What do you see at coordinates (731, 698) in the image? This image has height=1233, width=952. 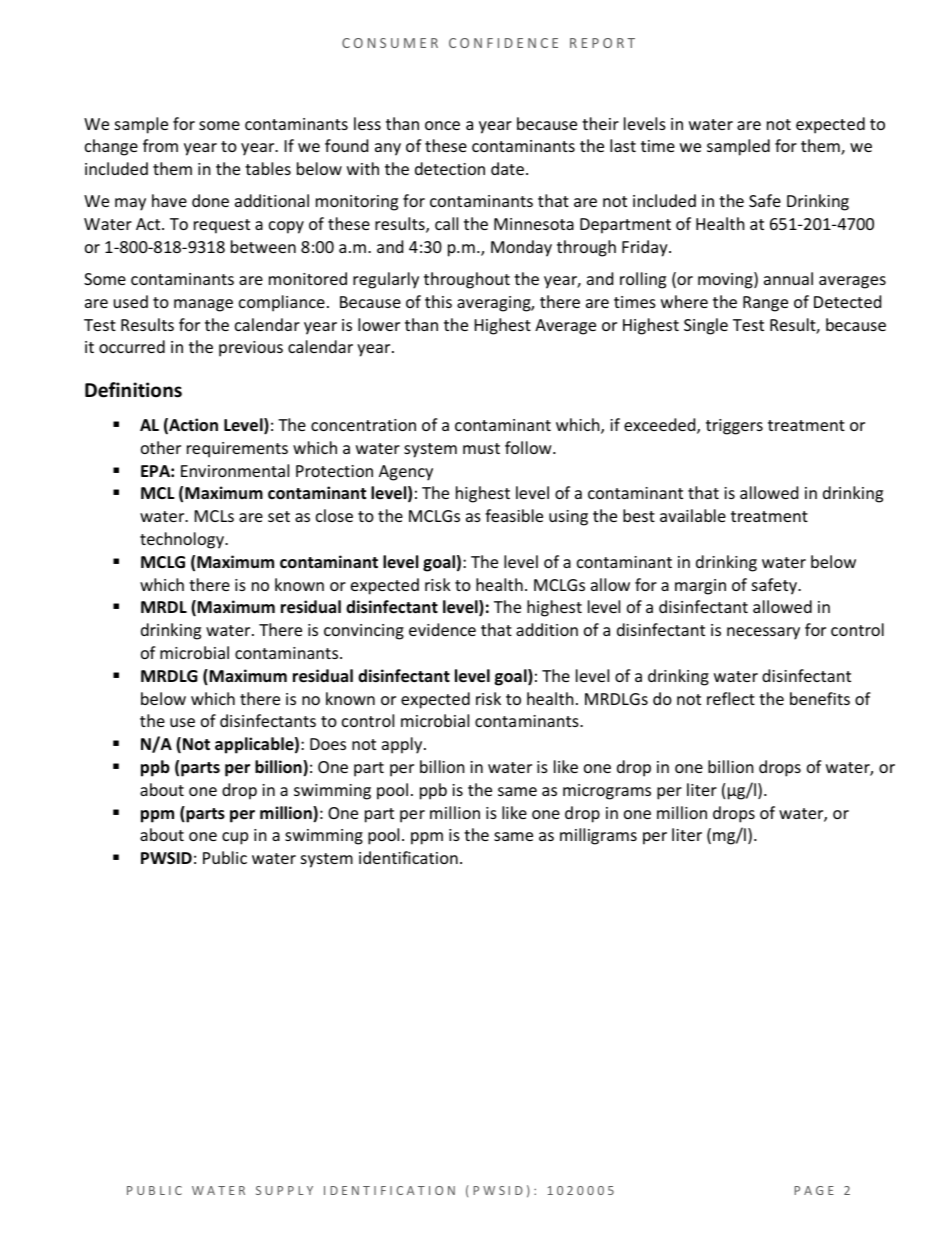 I see `reflect` at bounding box center [731, 698].
